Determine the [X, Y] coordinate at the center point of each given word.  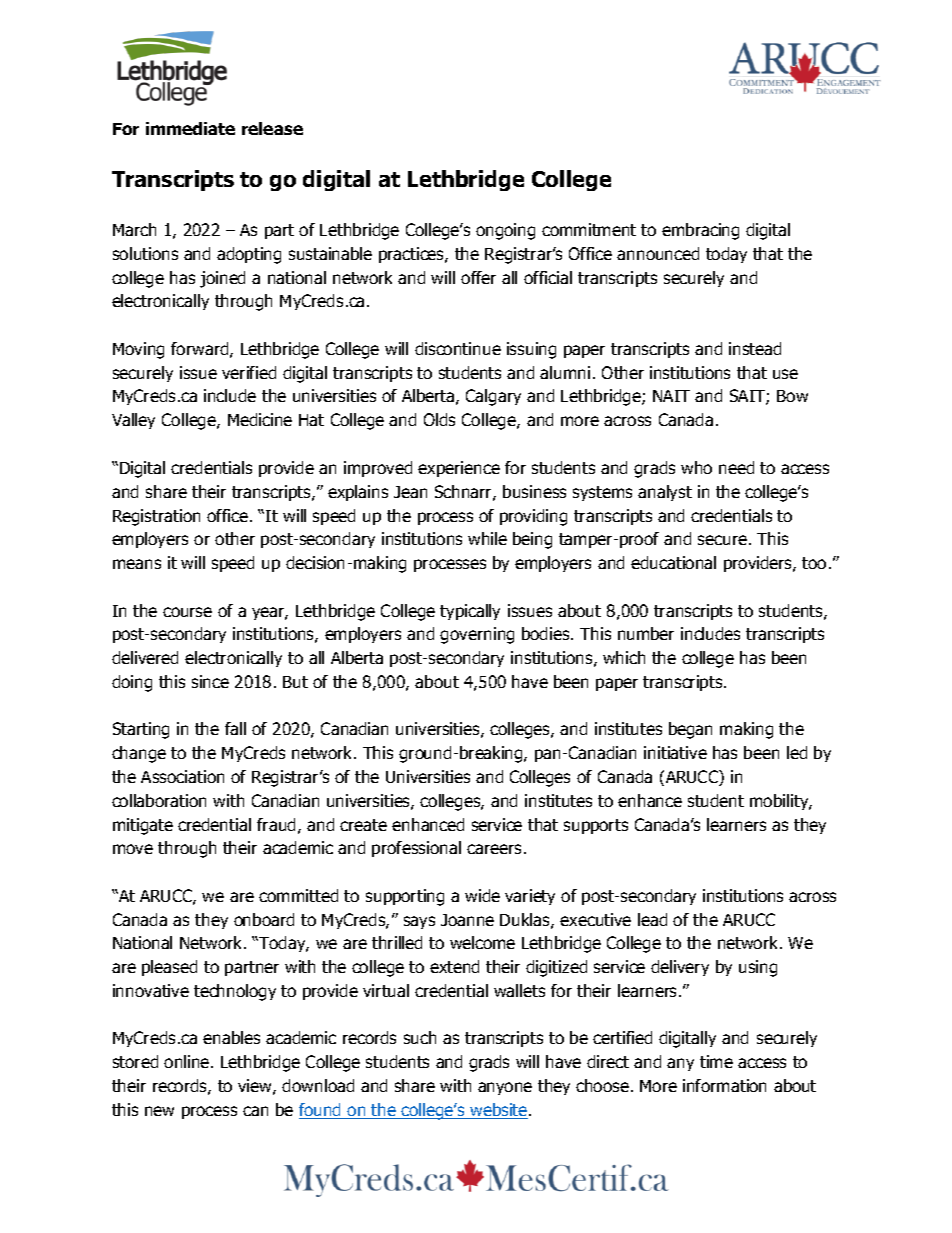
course [187, 612]
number [646, 633]
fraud [276, 824]
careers [494, 849]
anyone [505, 1088]
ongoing [505, 231]
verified [249, 372]
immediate [190, 128]
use [785, 374]
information [724, 1085]
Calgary [493, 397]
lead [652, 919]
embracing [700, 231]
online [188, 1061]
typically [470, 612]
